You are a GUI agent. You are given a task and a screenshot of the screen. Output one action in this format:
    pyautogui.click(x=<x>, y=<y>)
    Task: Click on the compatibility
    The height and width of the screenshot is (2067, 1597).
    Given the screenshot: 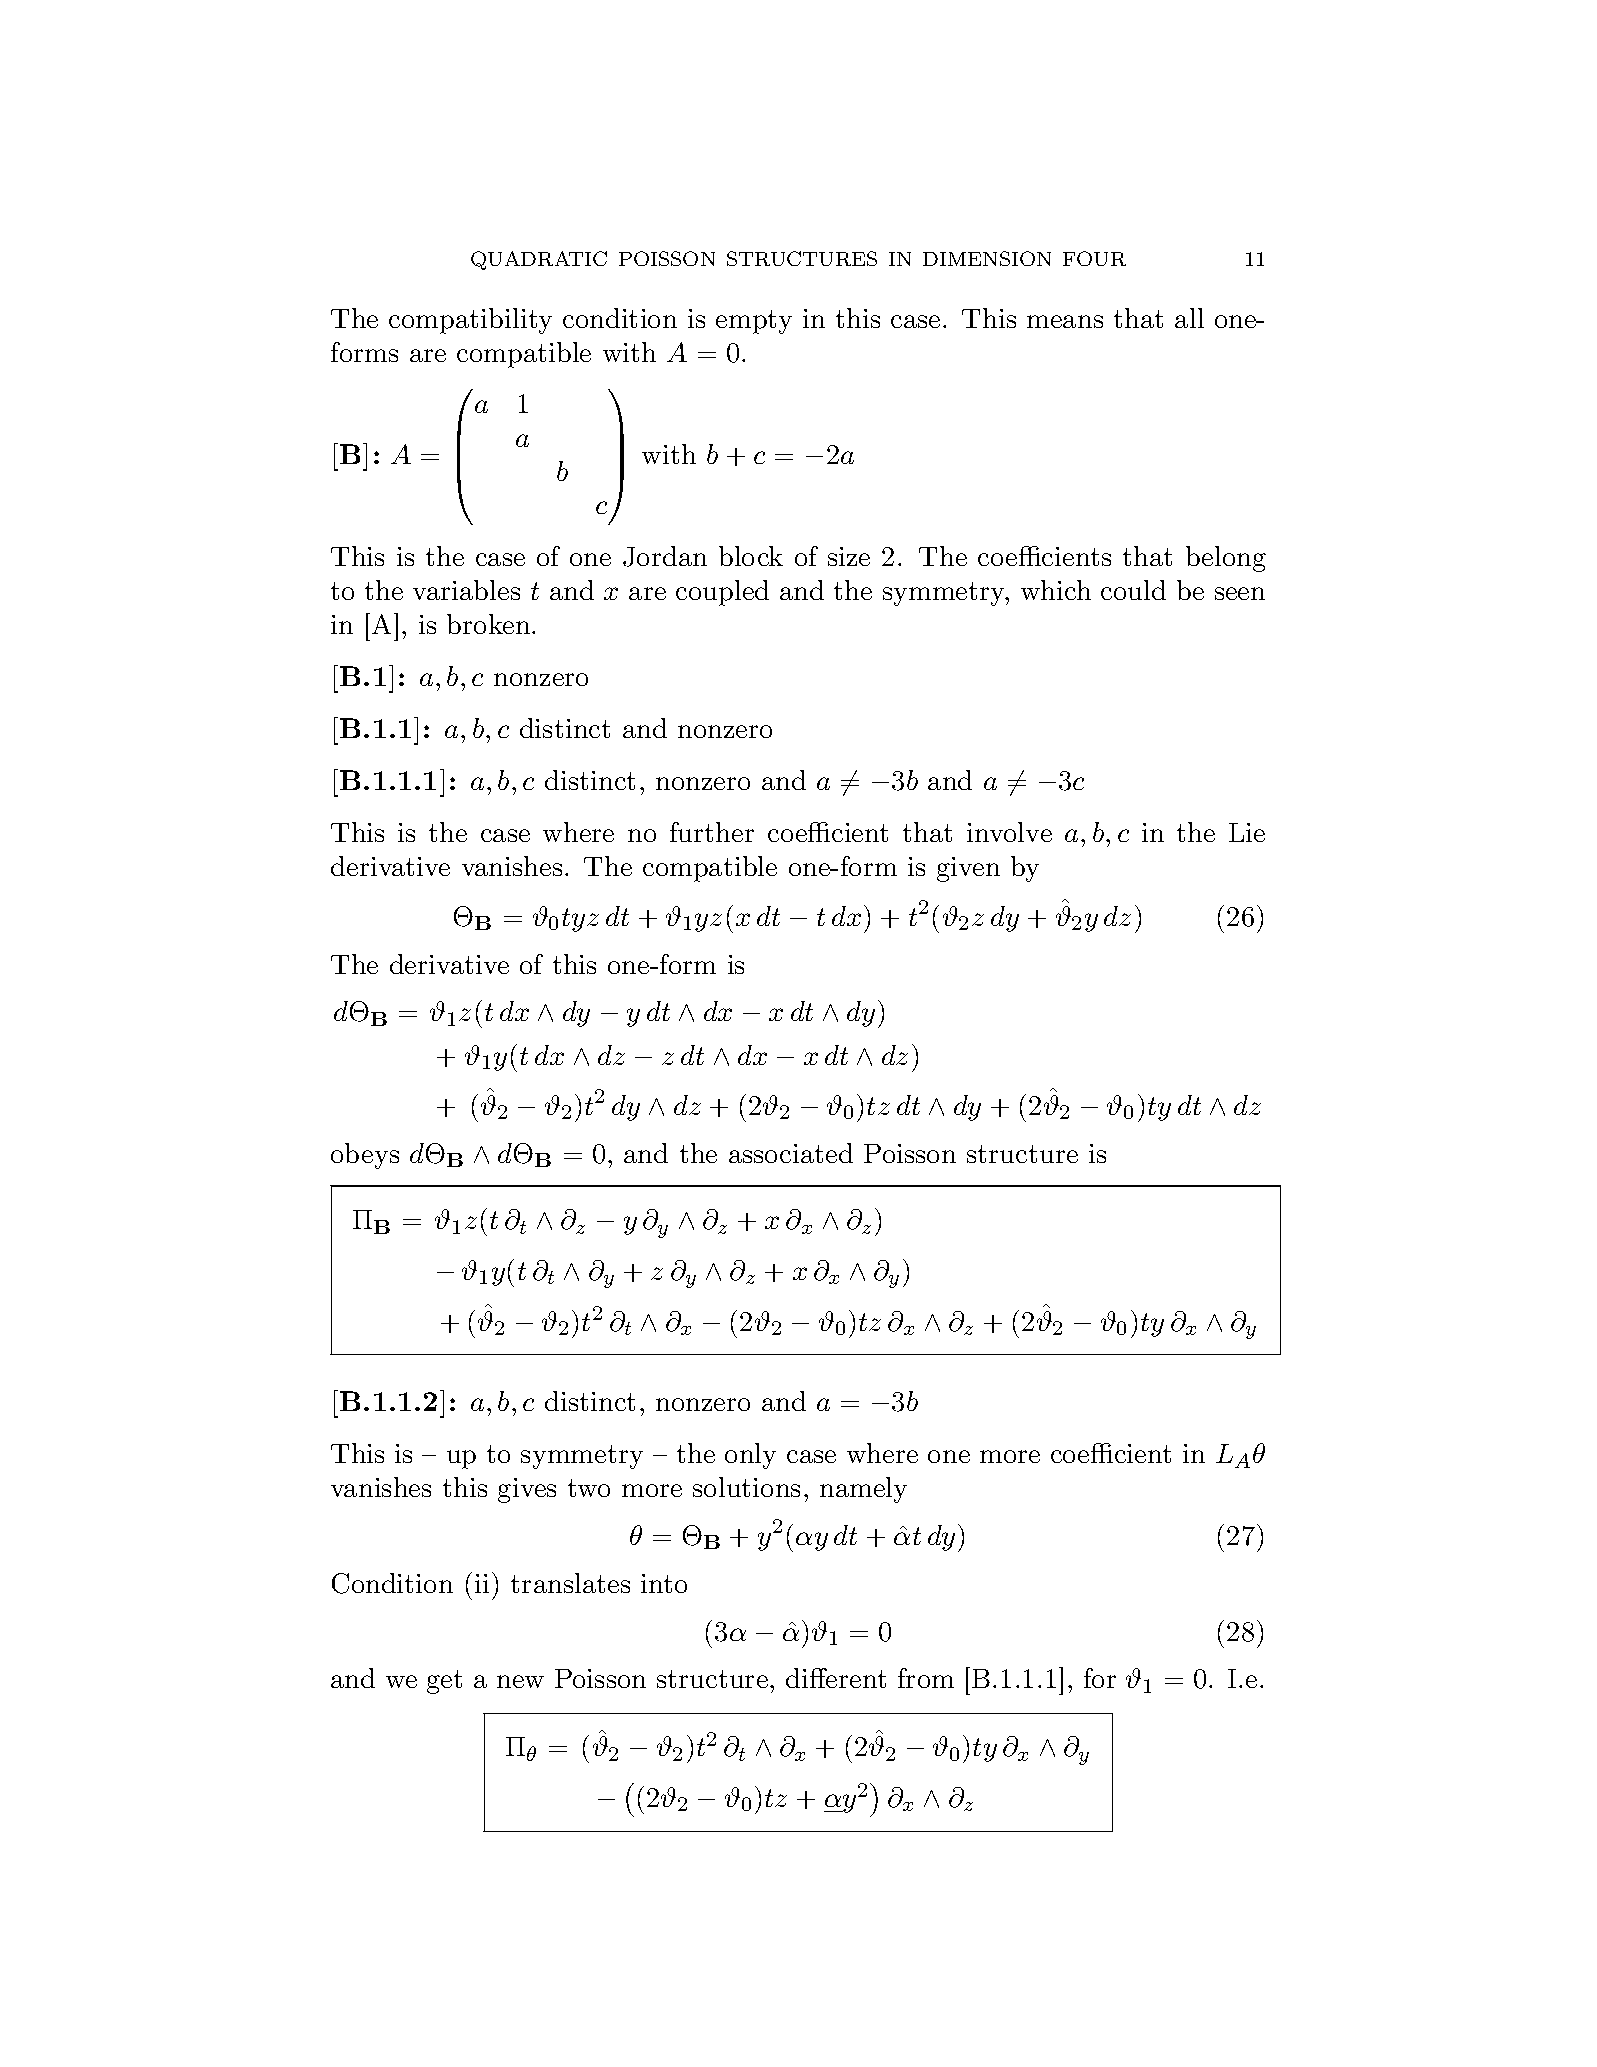 What is the action you would take?
    pyautogui.click(x=470, y=321)
